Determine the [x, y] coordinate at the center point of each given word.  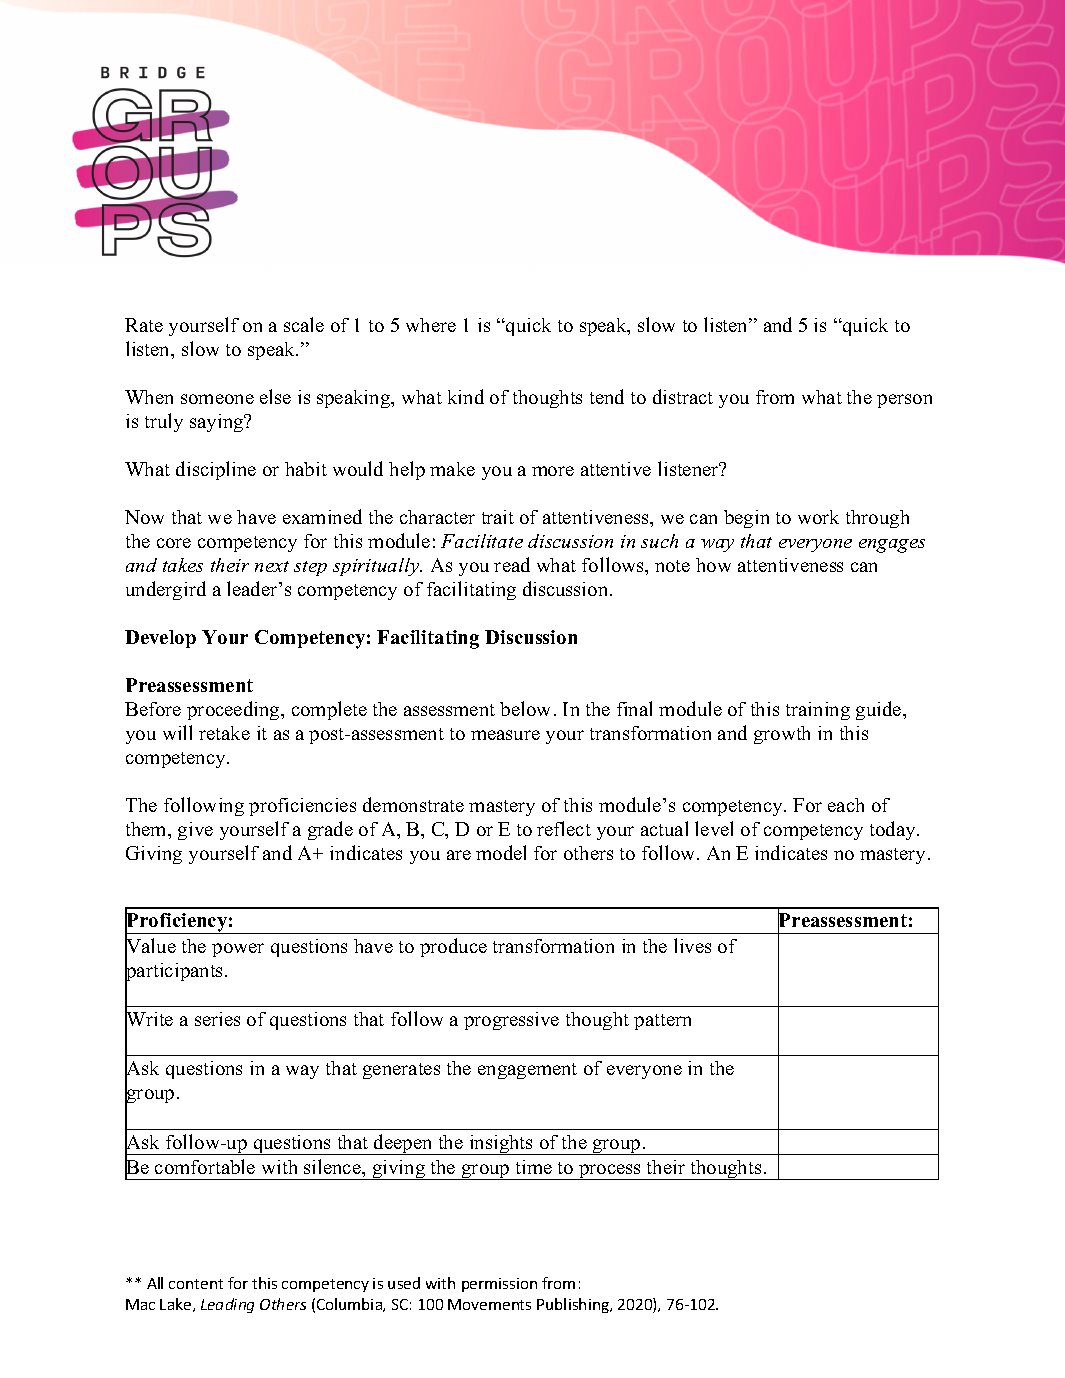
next [272, 566]
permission [499, 1285]
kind [466, 396]
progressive [511, 1021]
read [512, 564]
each [846, 805]
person [904, 401]
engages [892, 546]
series [217, 1019]
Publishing [574, 1305]
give [195, 831]
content [196, 1284]
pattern [662, 1022]
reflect [564, 828]
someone [217, 399]
